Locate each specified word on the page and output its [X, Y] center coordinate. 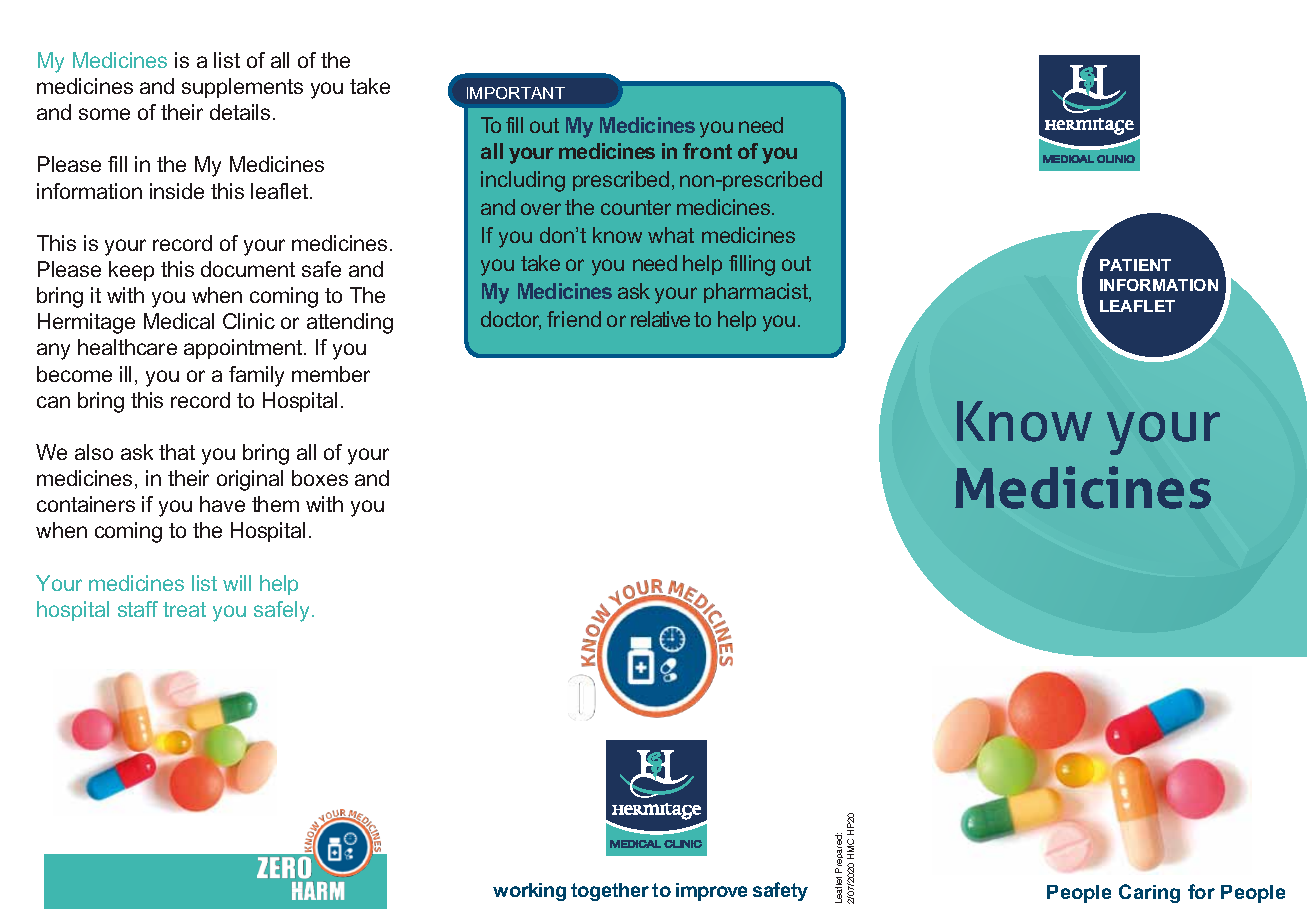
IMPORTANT [516, 93]
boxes [320, 478]
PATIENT [1135, 265]
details [240, 112]
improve [711, 892]
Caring [1149, 893]
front [707, 151]
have [222, 504]
